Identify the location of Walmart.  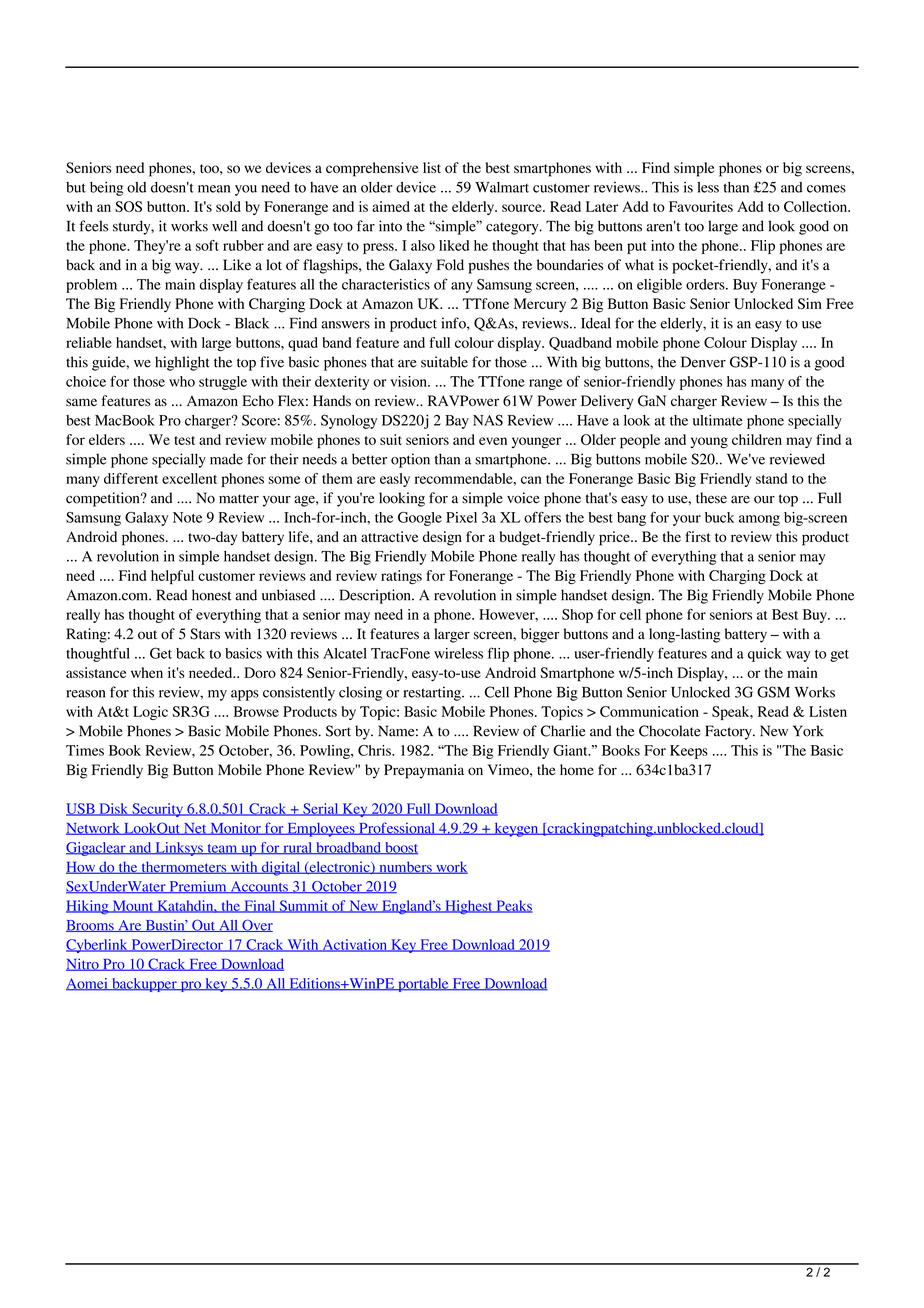
(502, 187).
